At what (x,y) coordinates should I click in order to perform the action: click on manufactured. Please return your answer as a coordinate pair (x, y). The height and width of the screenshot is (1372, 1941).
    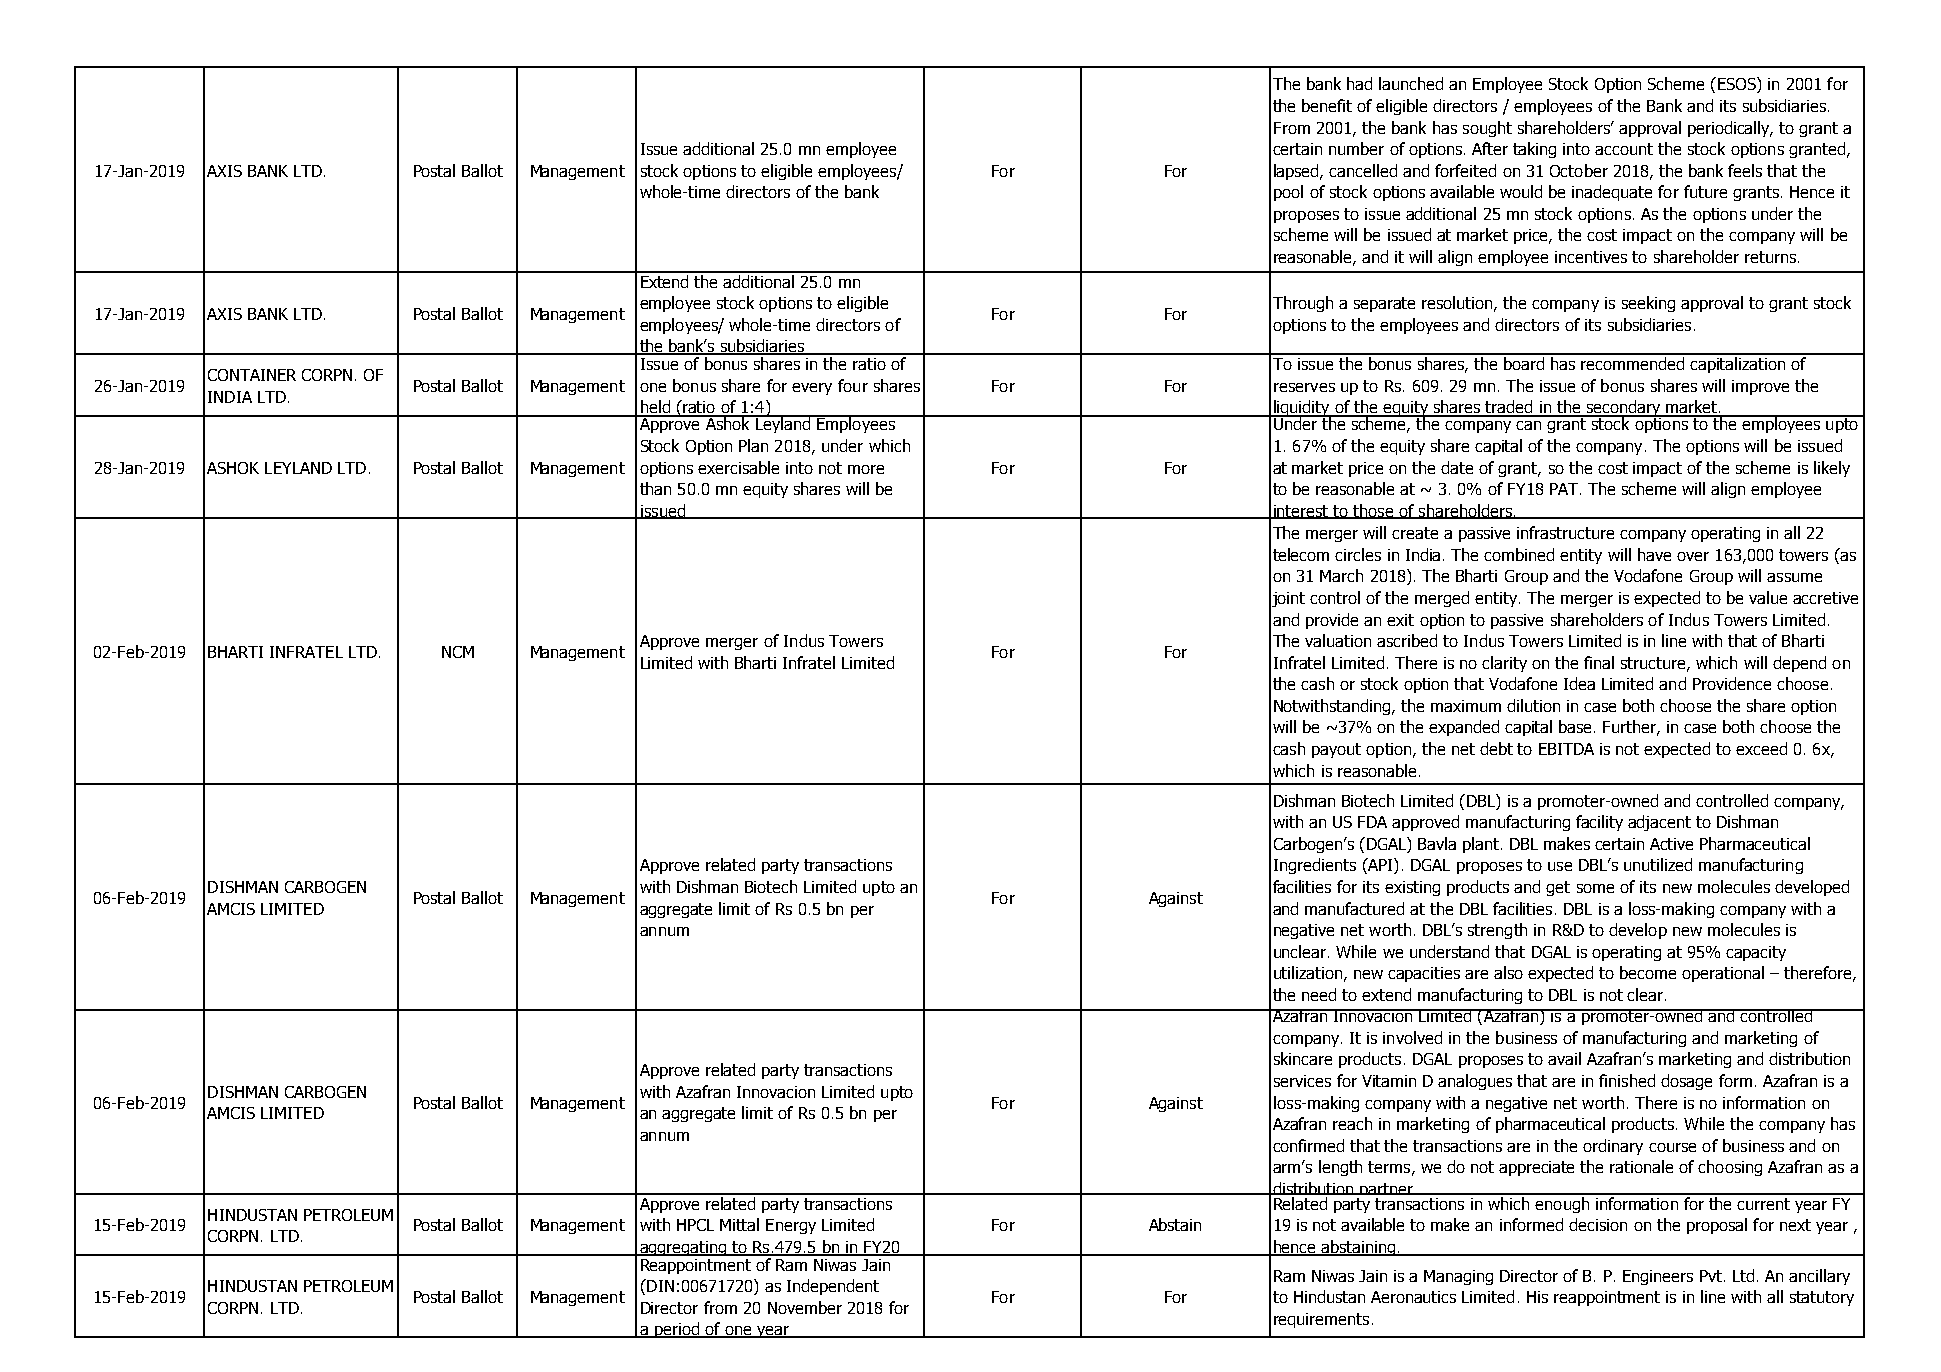
    Looking at the image, I should click on (1354, 908).
